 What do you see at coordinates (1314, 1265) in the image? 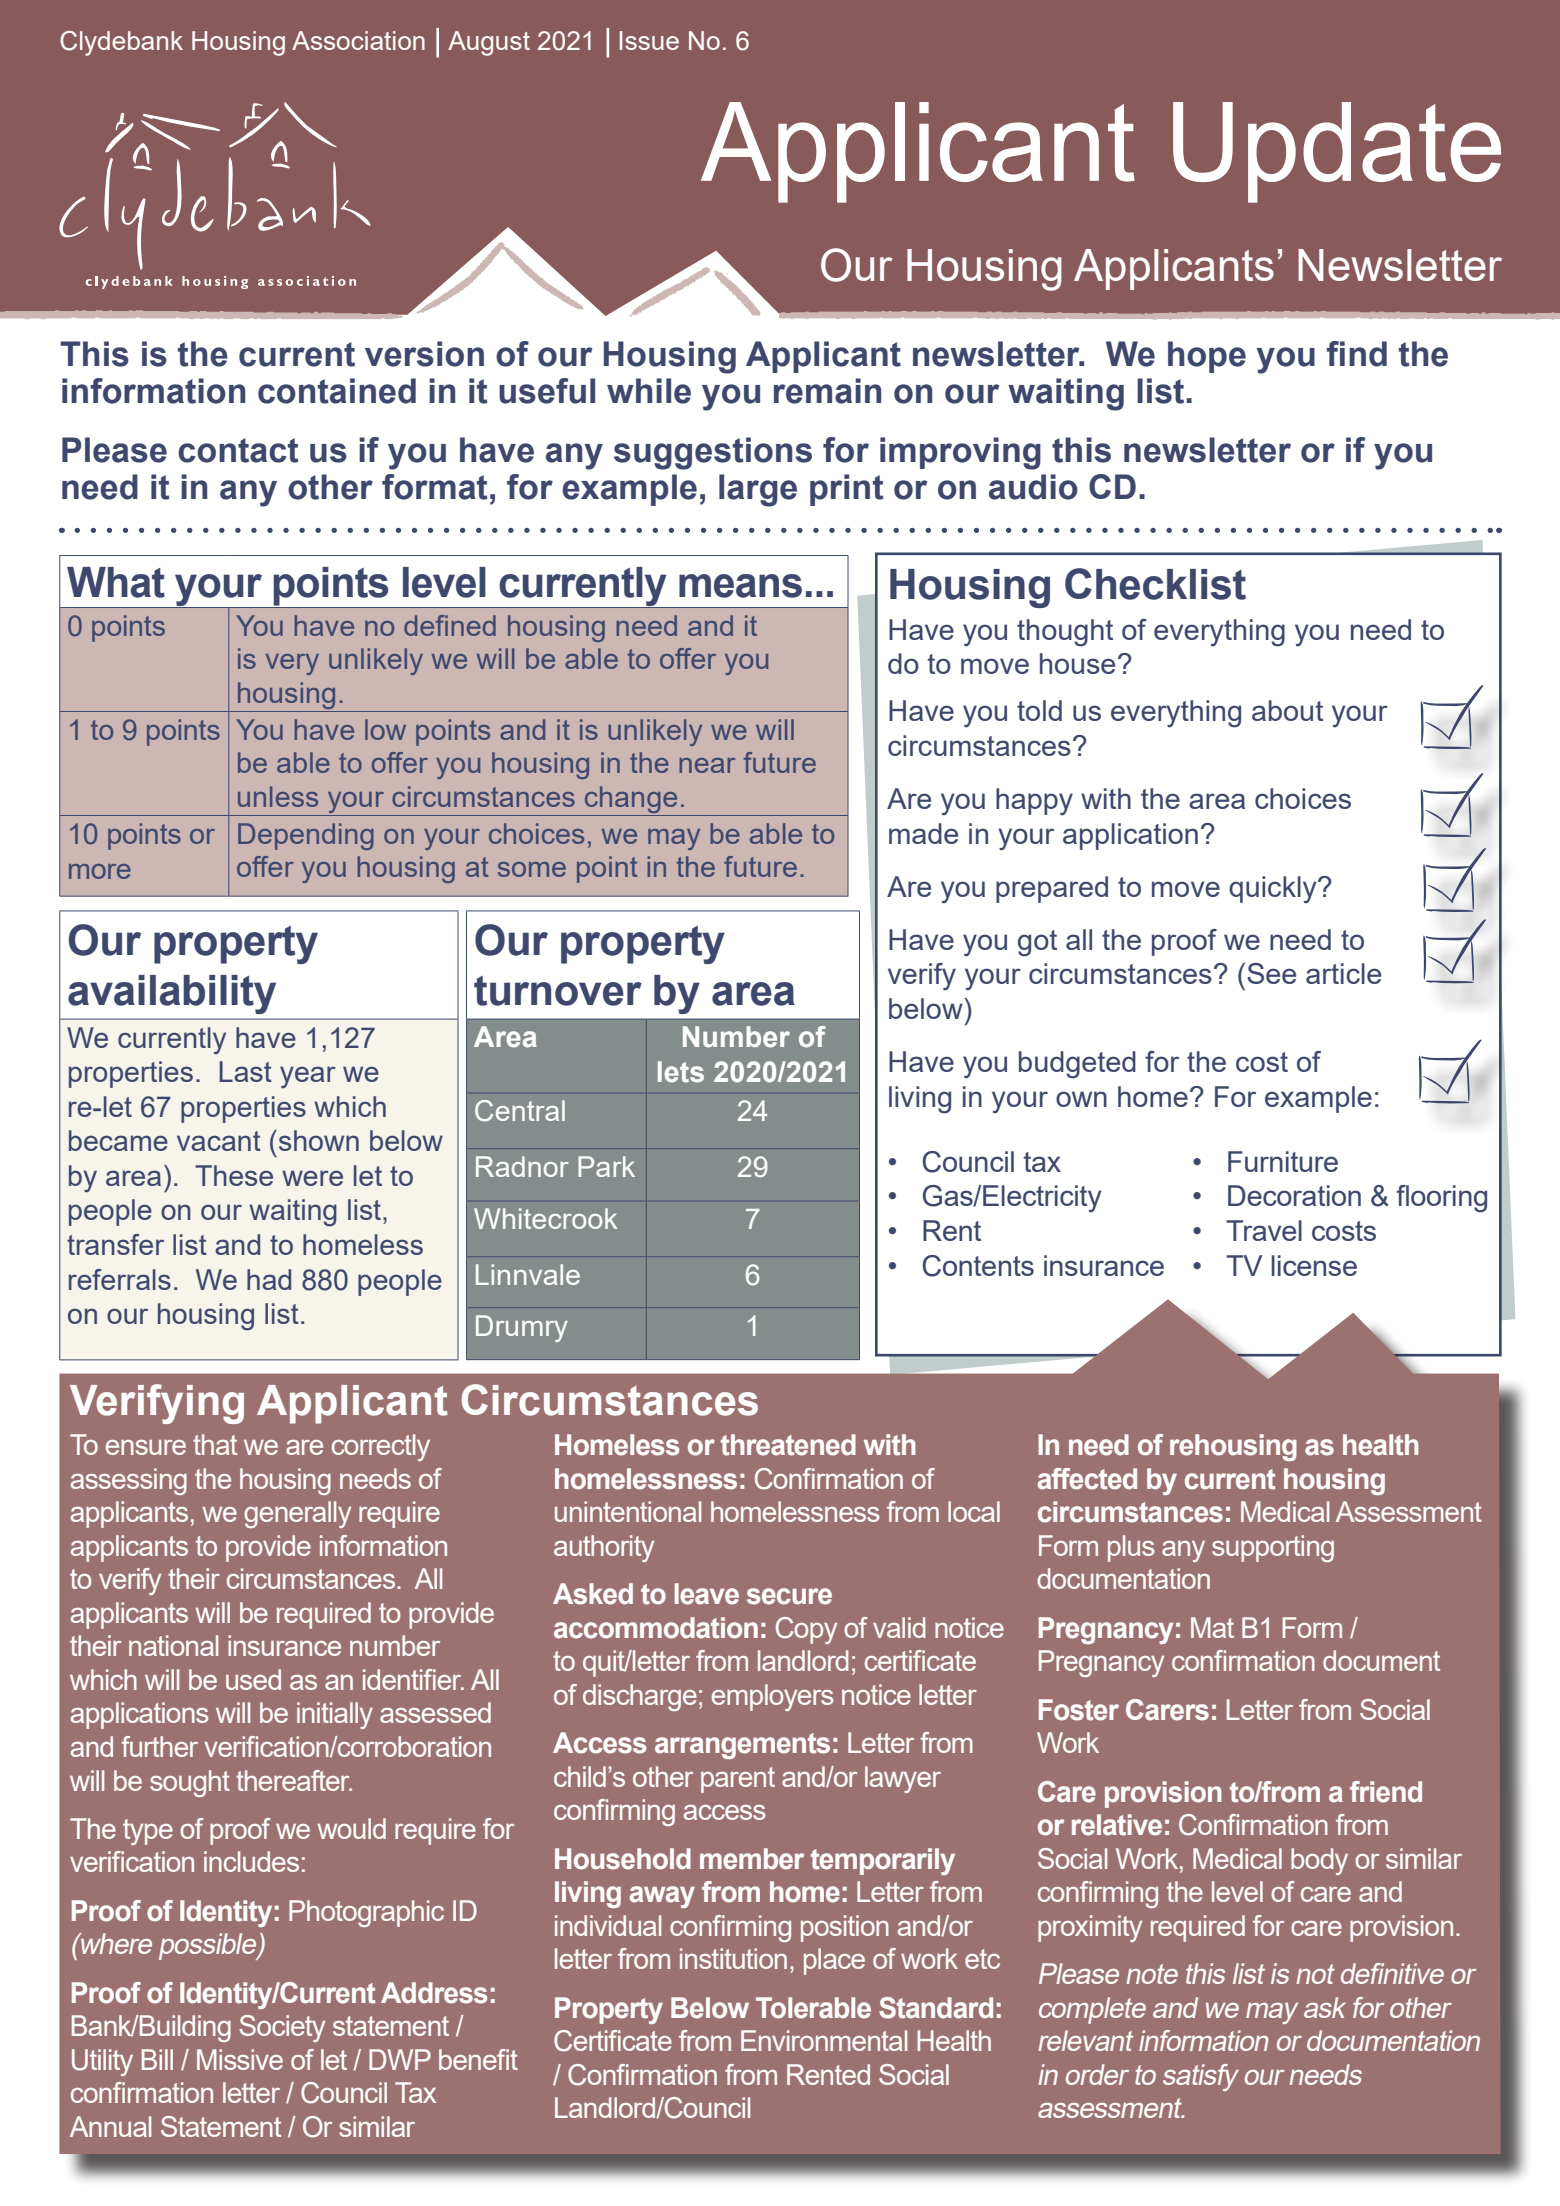
I see `license` at bounding box center [1314, 1265].
